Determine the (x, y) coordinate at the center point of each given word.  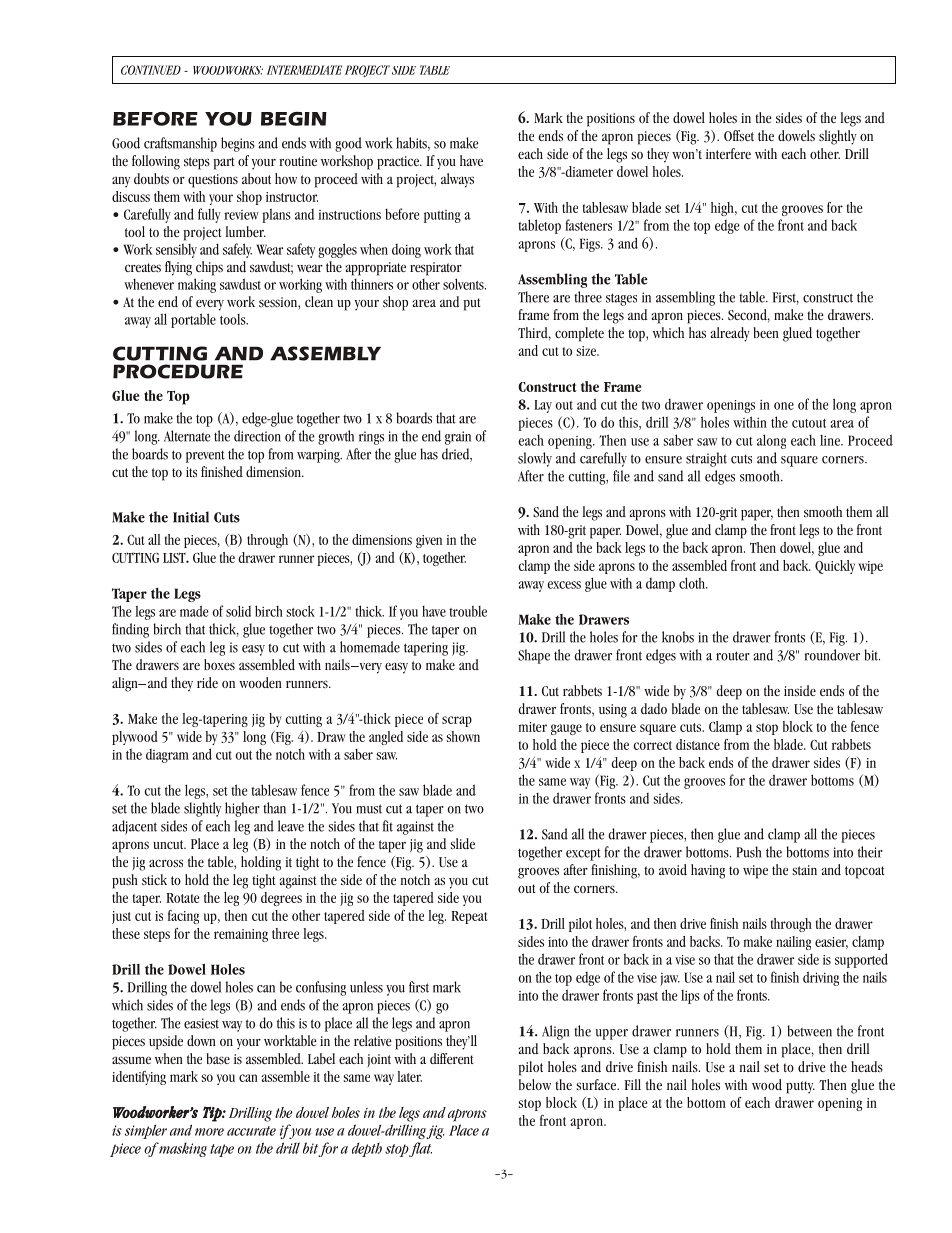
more (209, 1132)
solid (238, 611)
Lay (543, 406)
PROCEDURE (178, 371)
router (733, 656)
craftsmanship (180, 144)
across (166, 863)
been (766, 332)
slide (463, 844)
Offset (739, 135)
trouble (468, 611)
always (457, 180)
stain (805, 870)
